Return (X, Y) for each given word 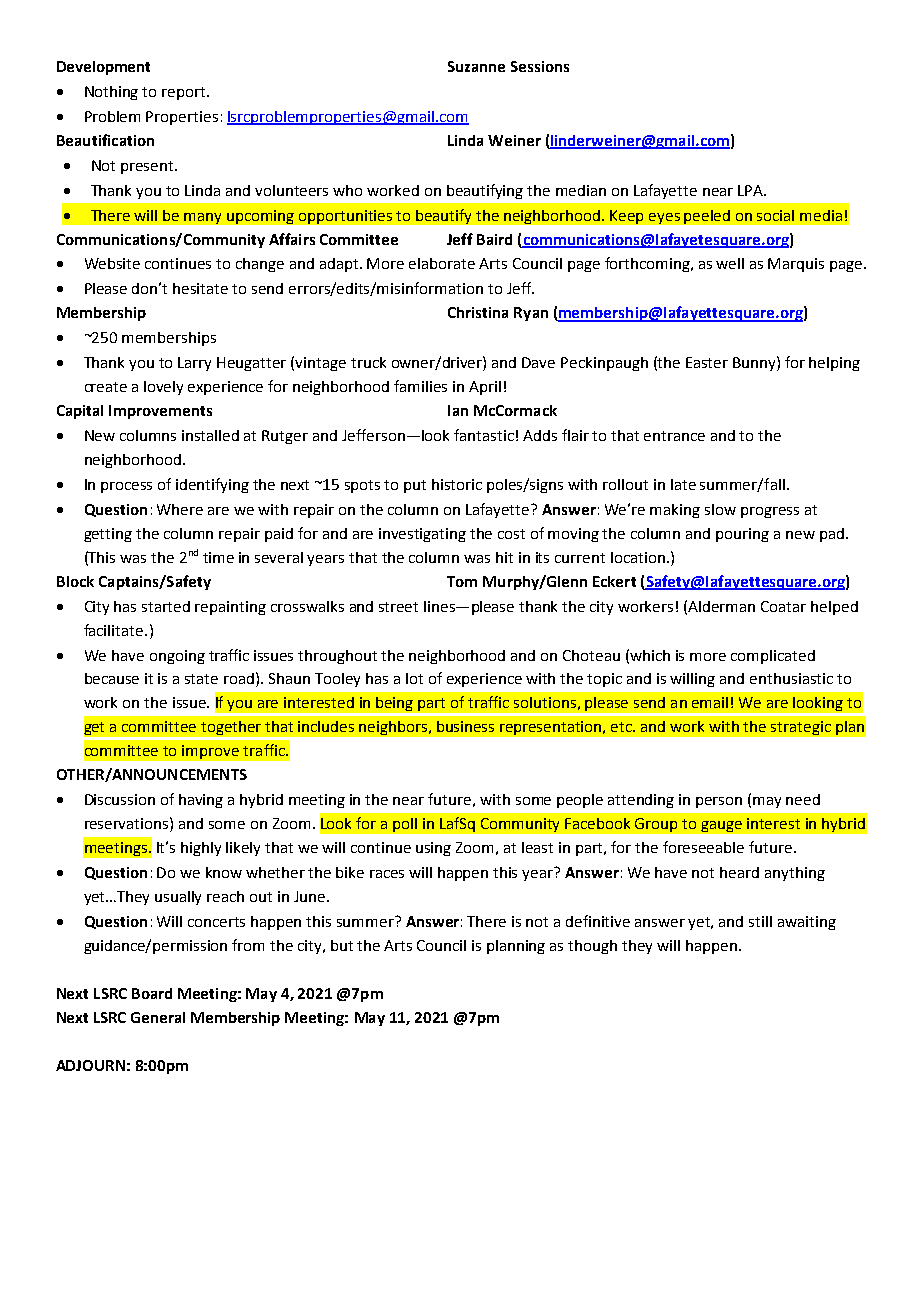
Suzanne (476, 66)
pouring (742, 535)
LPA (751, 190)
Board (152, 993)
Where (180, 509)
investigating (422, 535)
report (185, 93)
